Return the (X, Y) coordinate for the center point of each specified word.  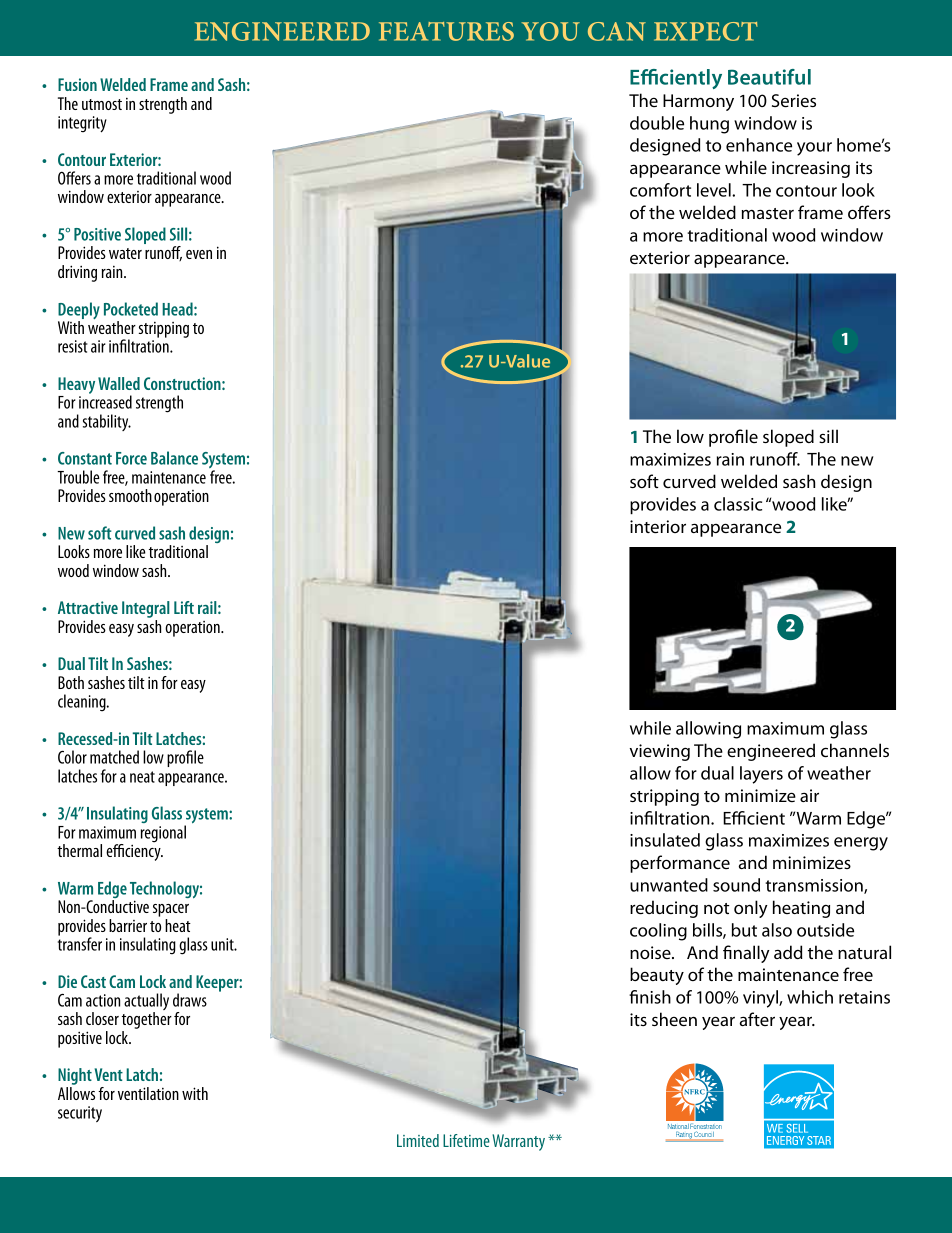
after (757, 1019)
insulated (665, 840)
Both (71, 682)
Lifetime (466, 1140)
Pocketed (131, 309)
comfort (660, 190)
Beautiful (769, 77)
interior (658, 526)
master (768, 213)
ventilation (148, 1093)
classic (738, 504)
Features (446, 31)
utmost (102, 104)
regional (163, 834)
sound (736, 885)
